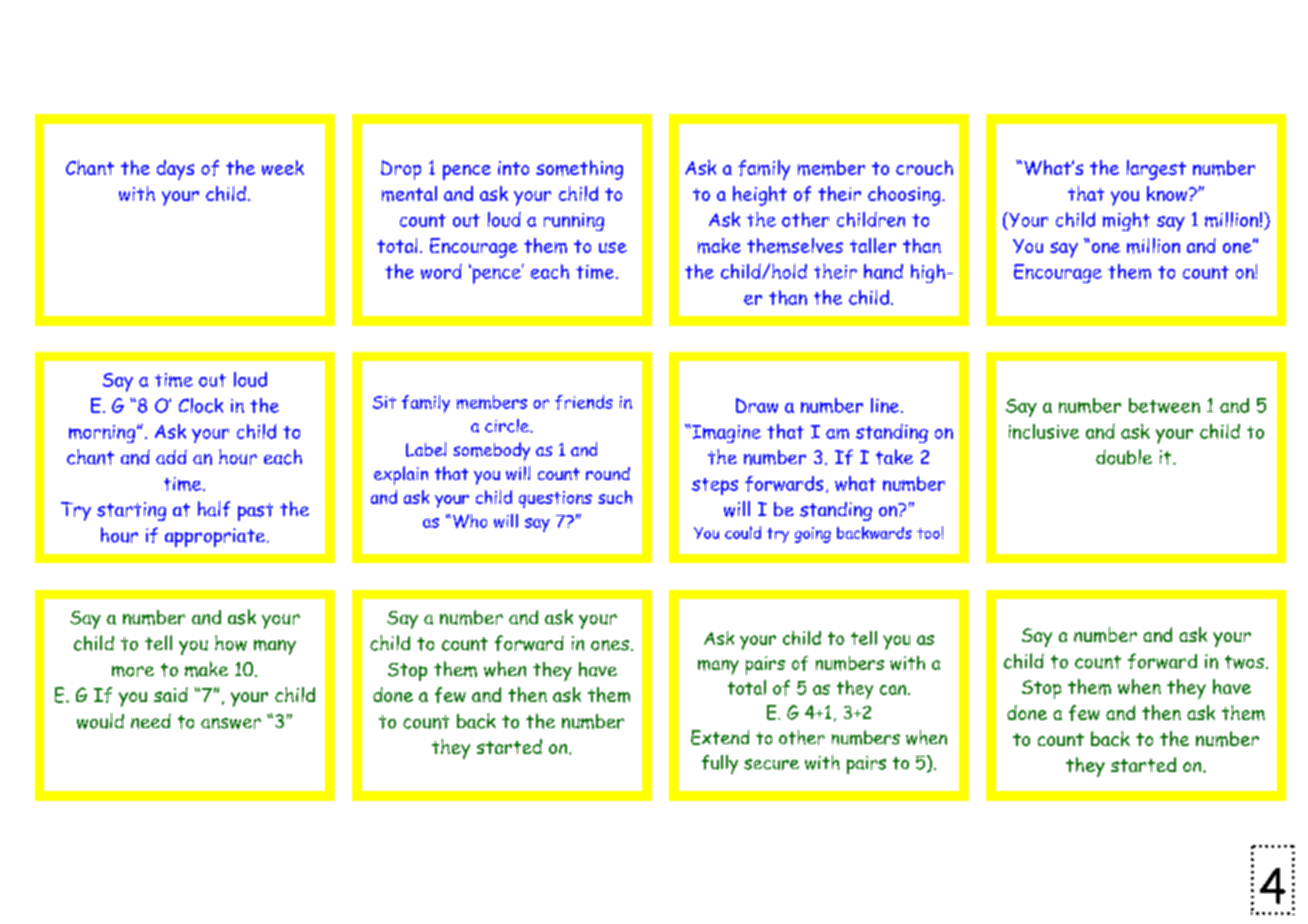 This screenshot has width=1308, height=924. Describe the element at coordinates (1168, 193) in the screenshot. I see `know` at that location.
